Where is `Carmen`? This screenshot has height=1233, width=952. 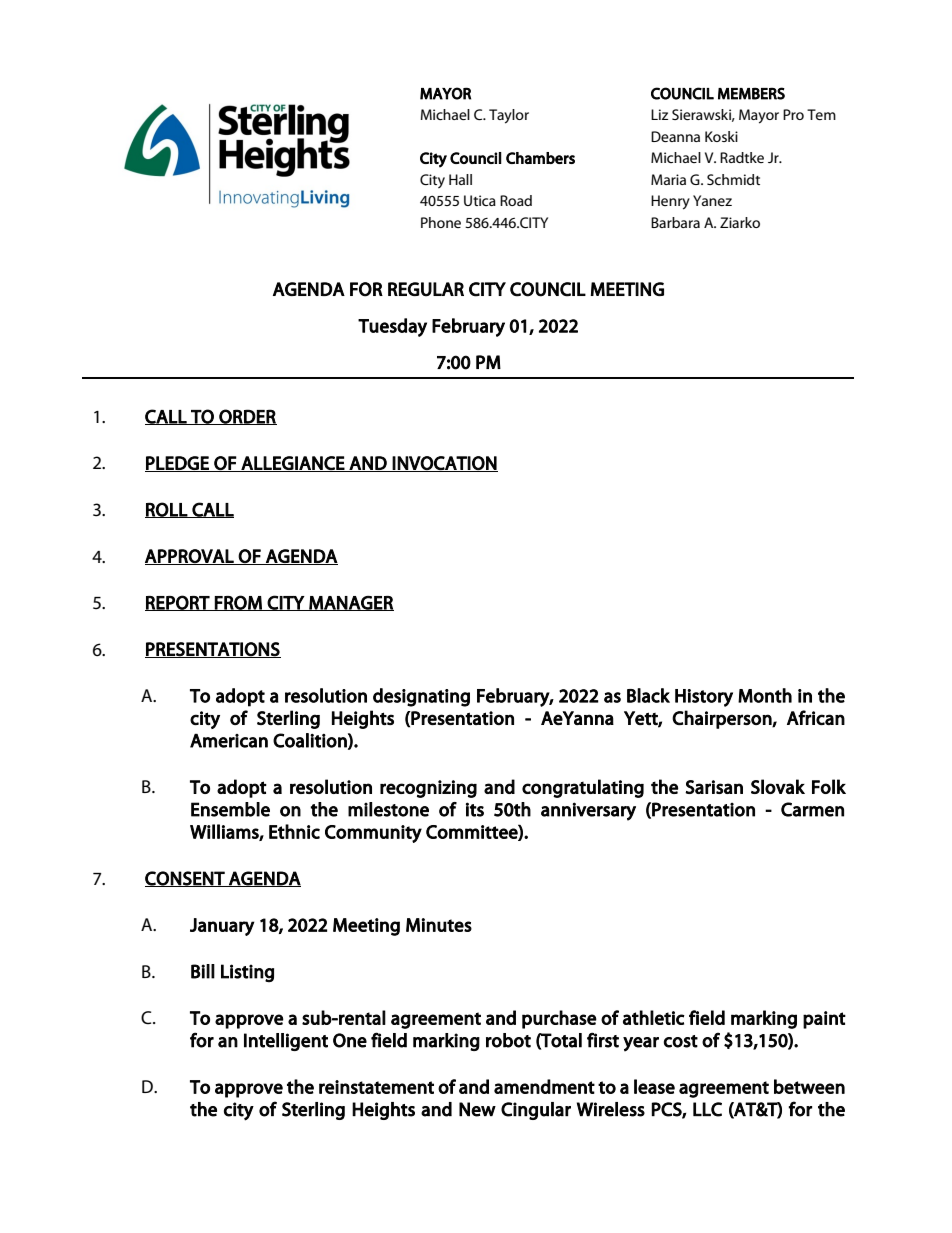
Carmen is located at coordinates (812, 809).
